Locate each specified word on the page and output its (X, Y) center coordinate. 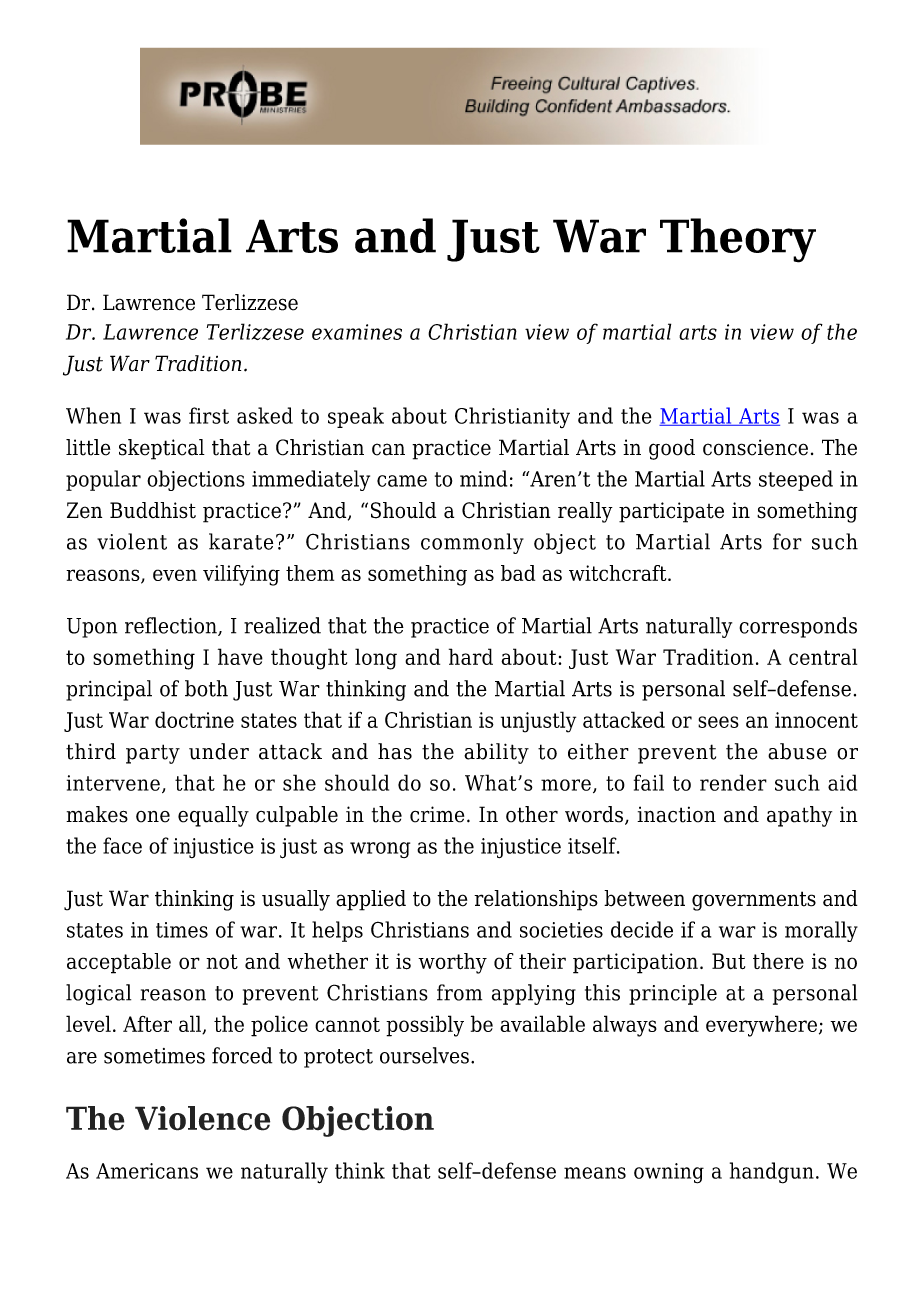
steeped (796, 480)
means (595, 1173)
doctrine (194, 719)
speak (356, 417)
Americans (147, 1171)
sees (718, 722)
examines (357, 332)
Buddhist (153, 510)
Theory (738, 240)
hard (471, 656)
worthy (452, 963)
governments (754, 901)
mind (483, 478)
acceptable (119, 963)
